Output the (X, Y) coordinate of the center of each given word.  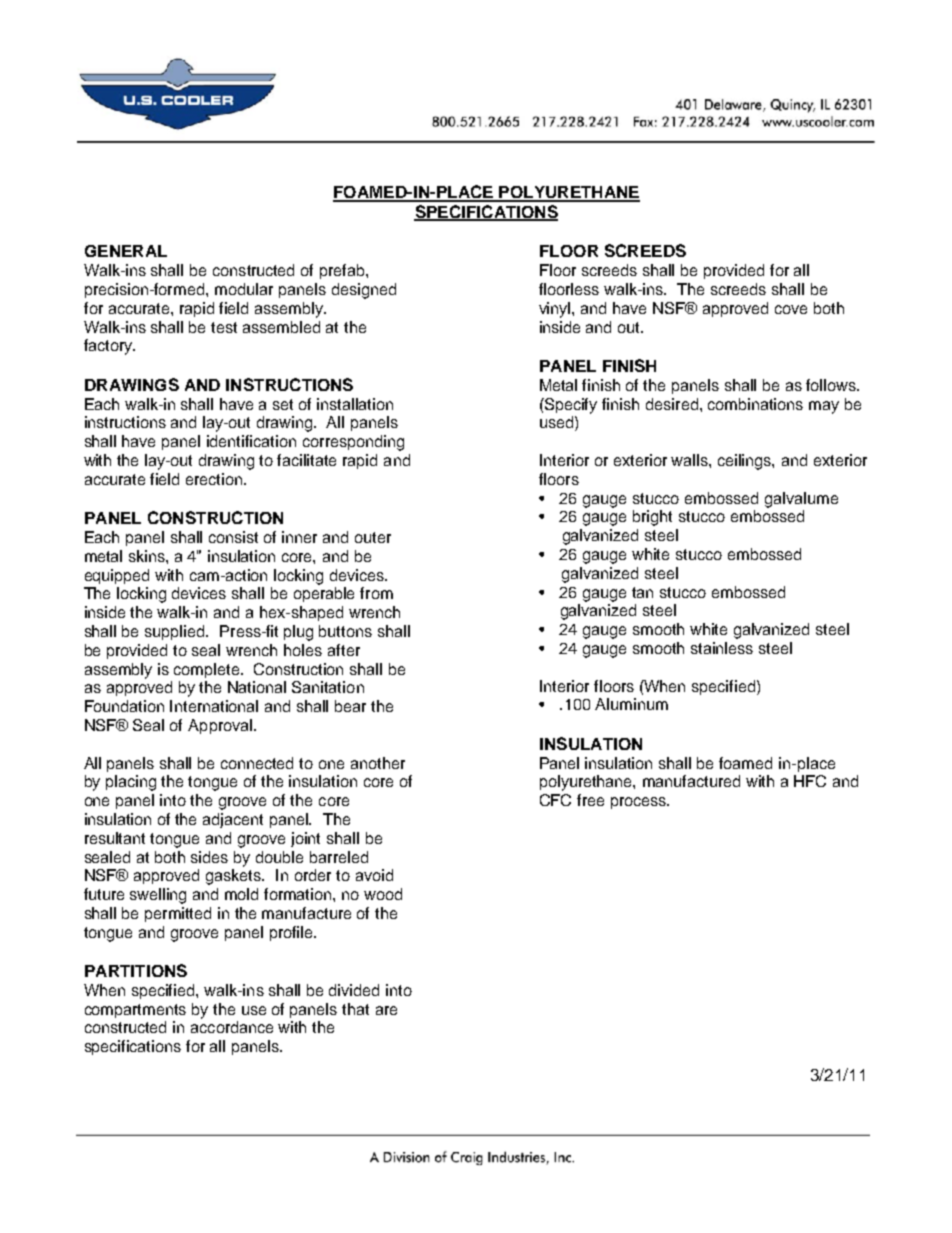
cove (791, 309)
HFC (810, 781)
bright (652, 518)
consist (233, 537)
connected (257, 763)
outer (373, 537)
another (378, 763)
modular (244, 289)
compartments (135, 1011)
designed (364, 291)
